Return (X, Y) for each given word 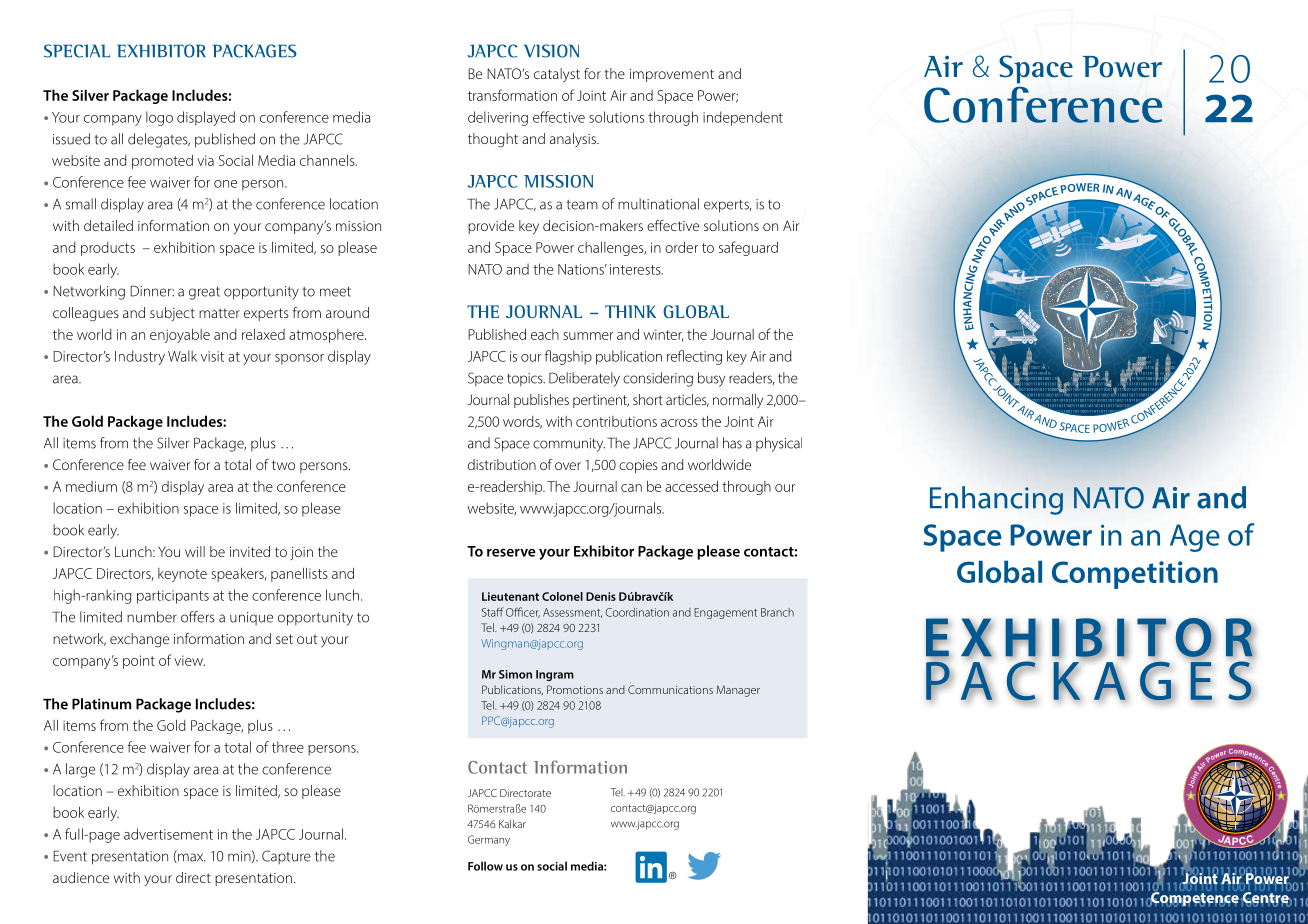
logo (159, 118)
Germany (489, 840)
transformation (512, 95)
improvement (672, 75)
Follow (485, 866)
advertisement (168, 834)
